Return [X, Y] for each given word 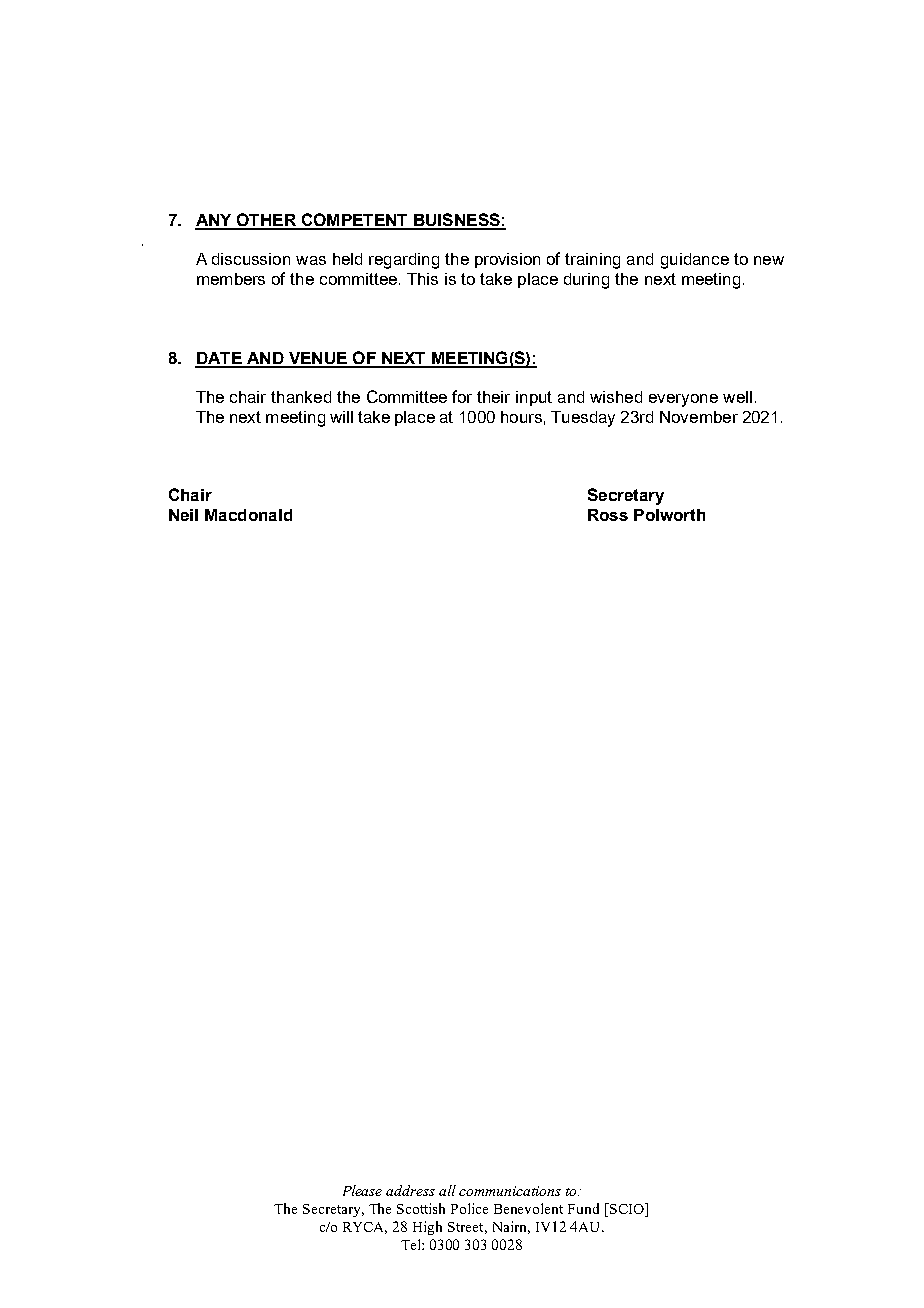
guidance [695, 261]
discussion [251, 259]
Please [362, 1190]
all [447, 1190]
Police [469, 1208]
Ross [608, 515]
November [699, 417]
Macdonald [248, 515]
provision [507, 260]
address [410, 1190]
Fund [583, 1208]
